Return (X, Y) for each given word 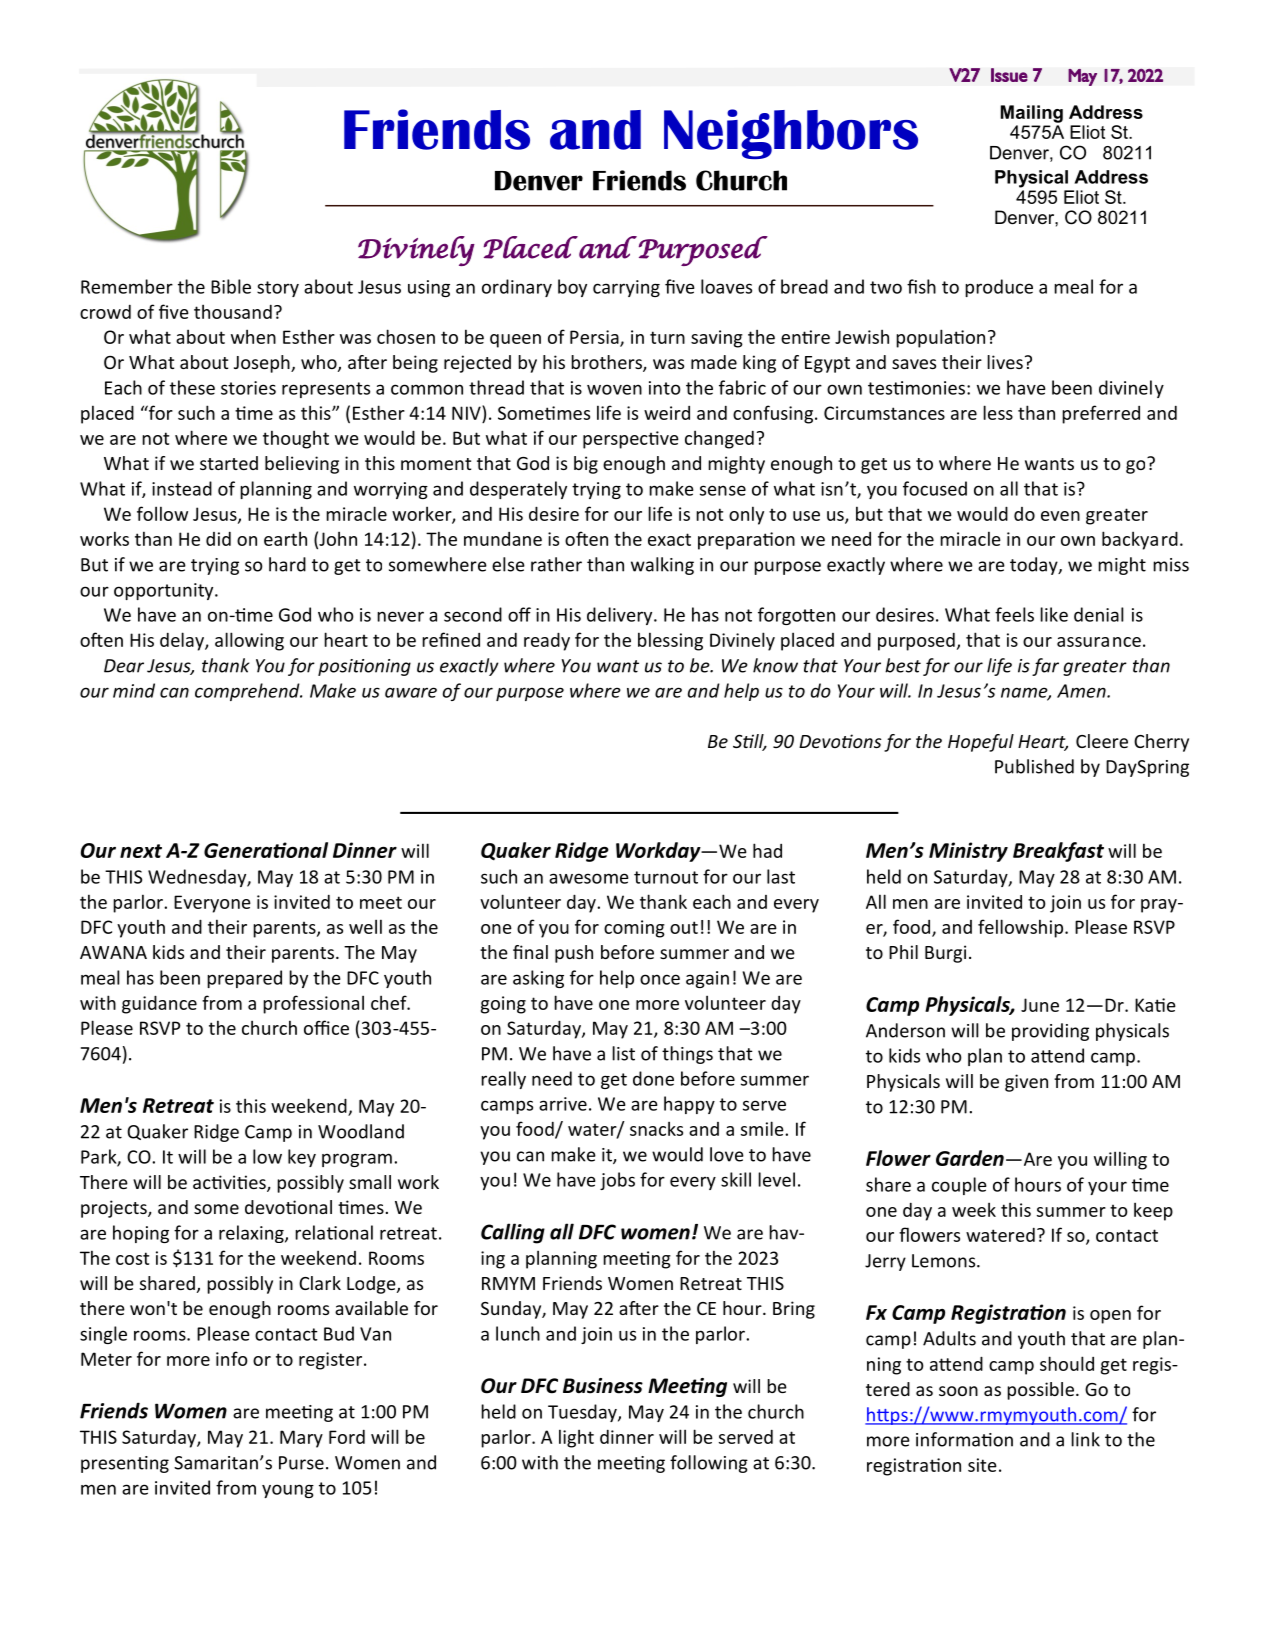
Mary (301, 1439)
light (576, 1438)
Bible (231, 286)
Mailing (1032, 114)
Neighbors (791, 134)
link (1085, 1439)
